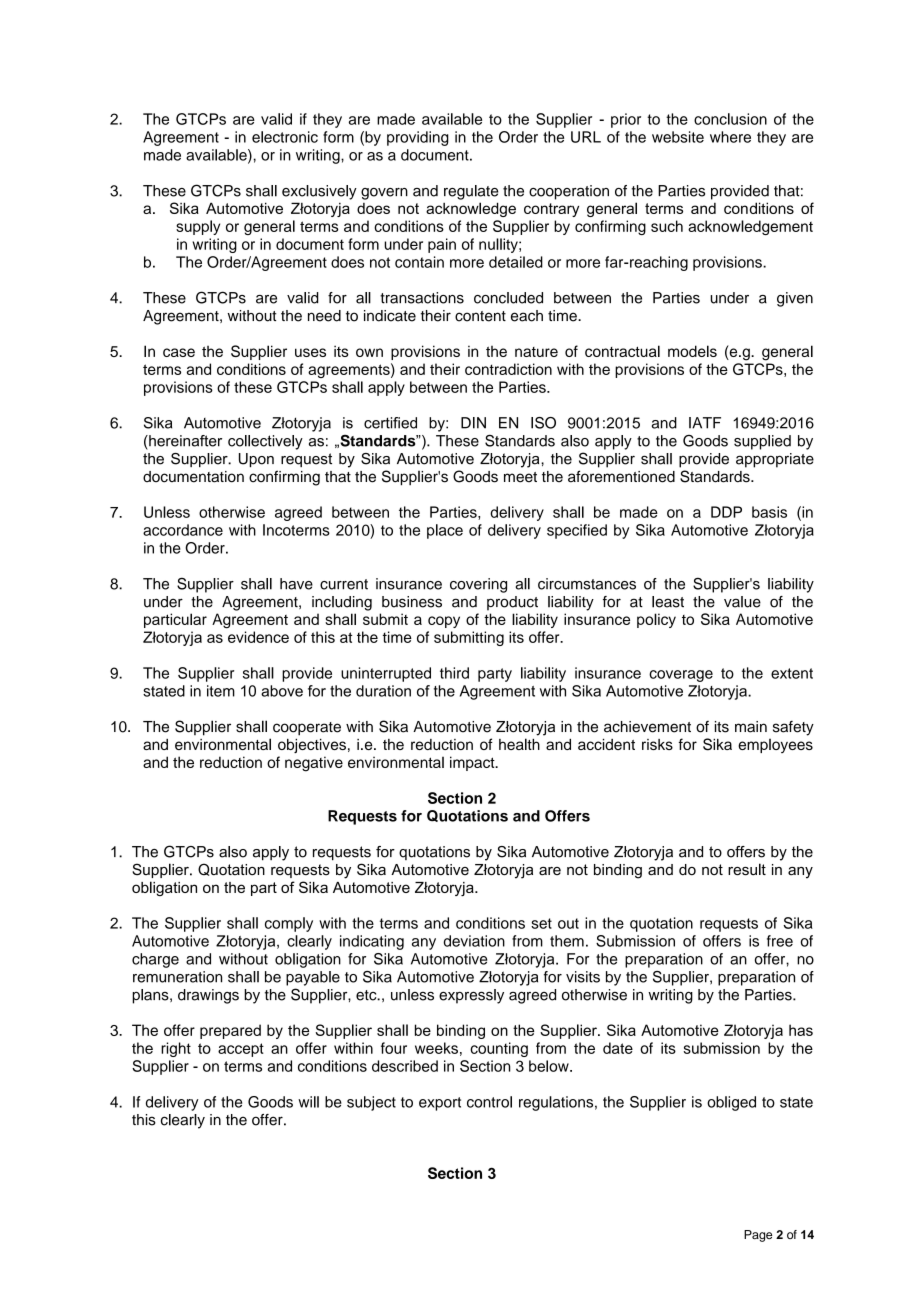 The width and height of the page is (924, 1308). What do you see at coordinates (730, 137) in the page?
I see `where` at bounding box center [730, 137].
